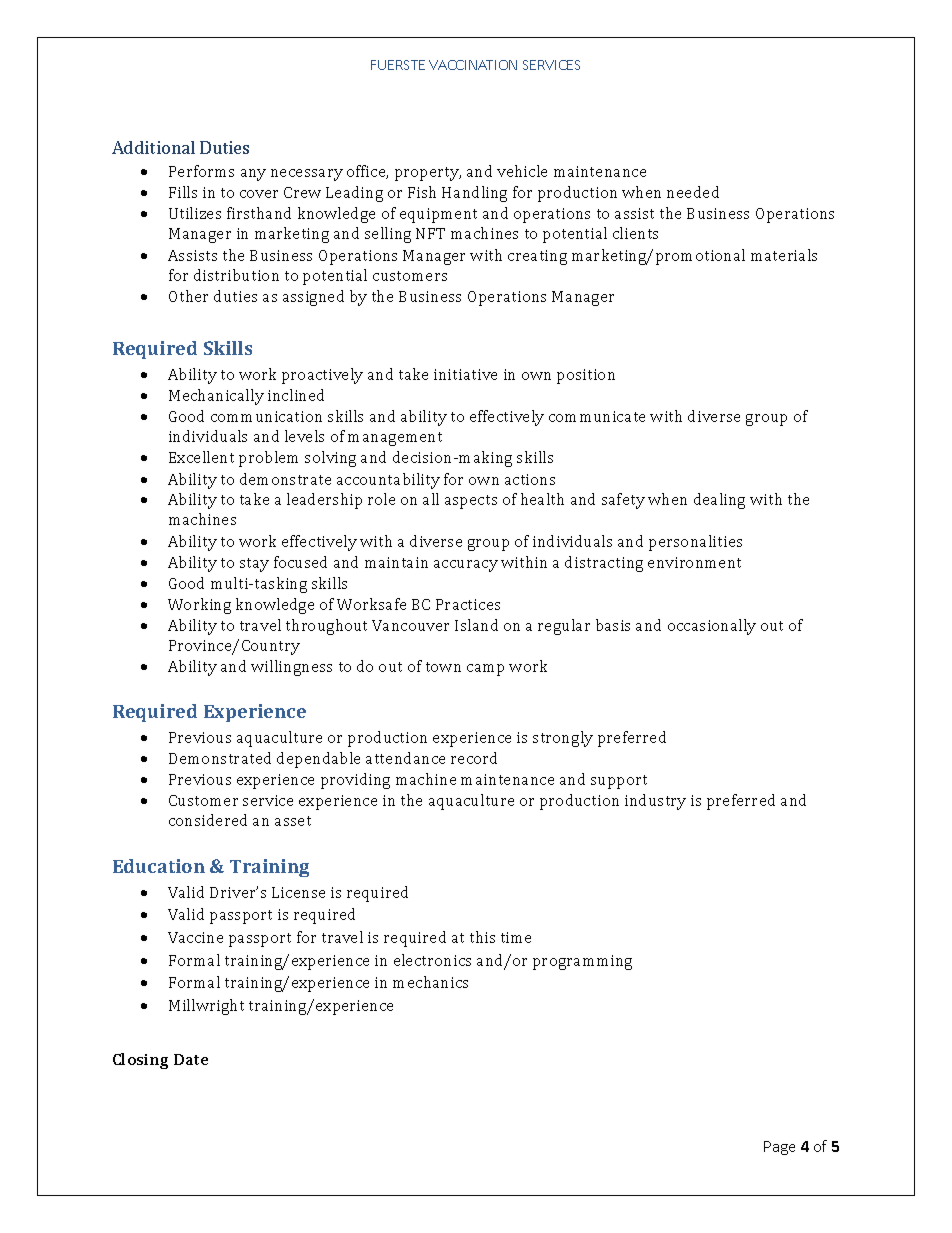  I want to click on Additional, so click(153, 147).
